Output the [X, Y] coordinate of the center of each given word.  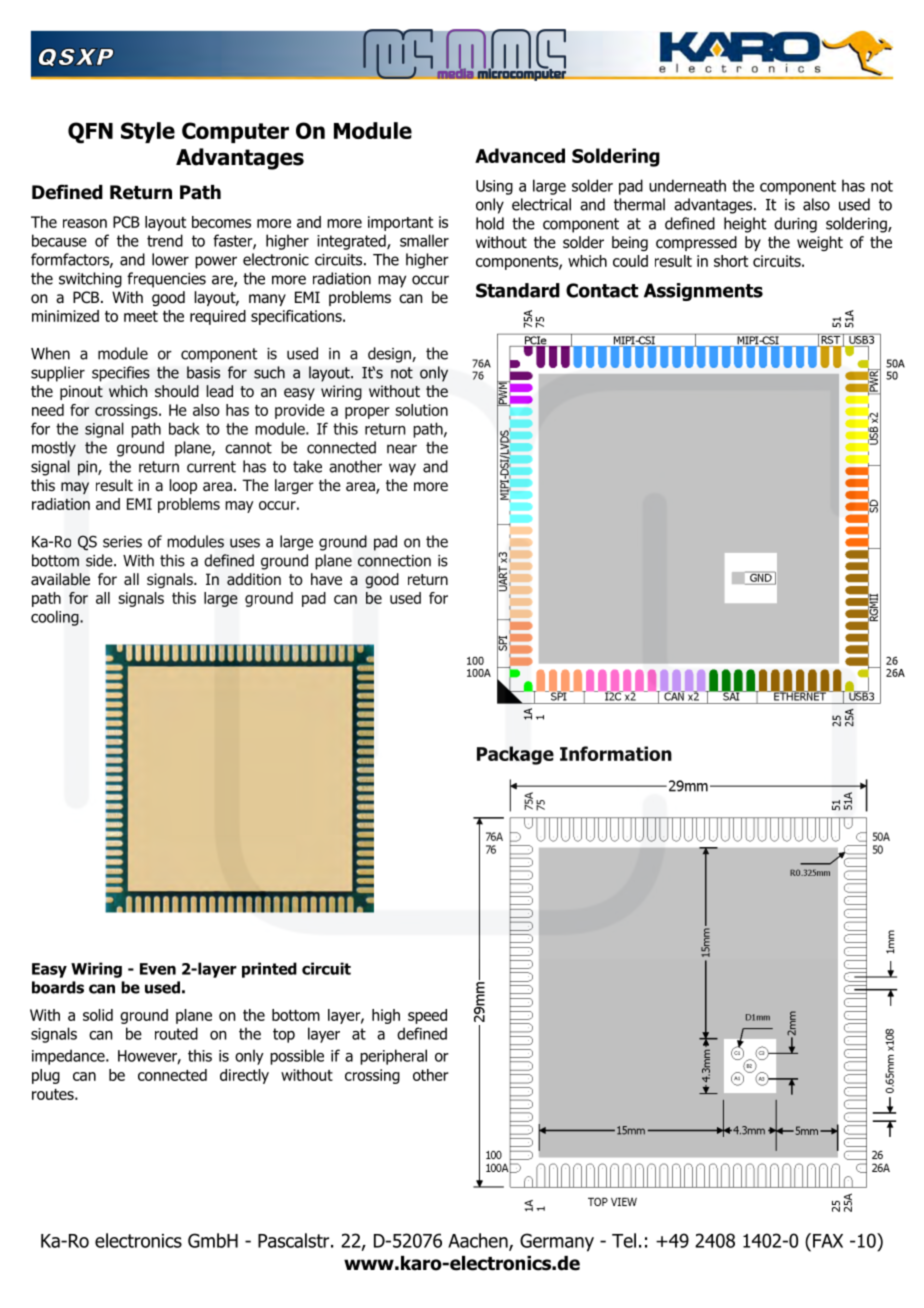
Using [494, 187]
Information [616, 753]
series [122, 542]
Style [148, 132]
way [402, 469]
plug [46, 1076]
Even [158, 969]
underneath [687, 185]
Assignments [703, 292]
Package [515, 755]
